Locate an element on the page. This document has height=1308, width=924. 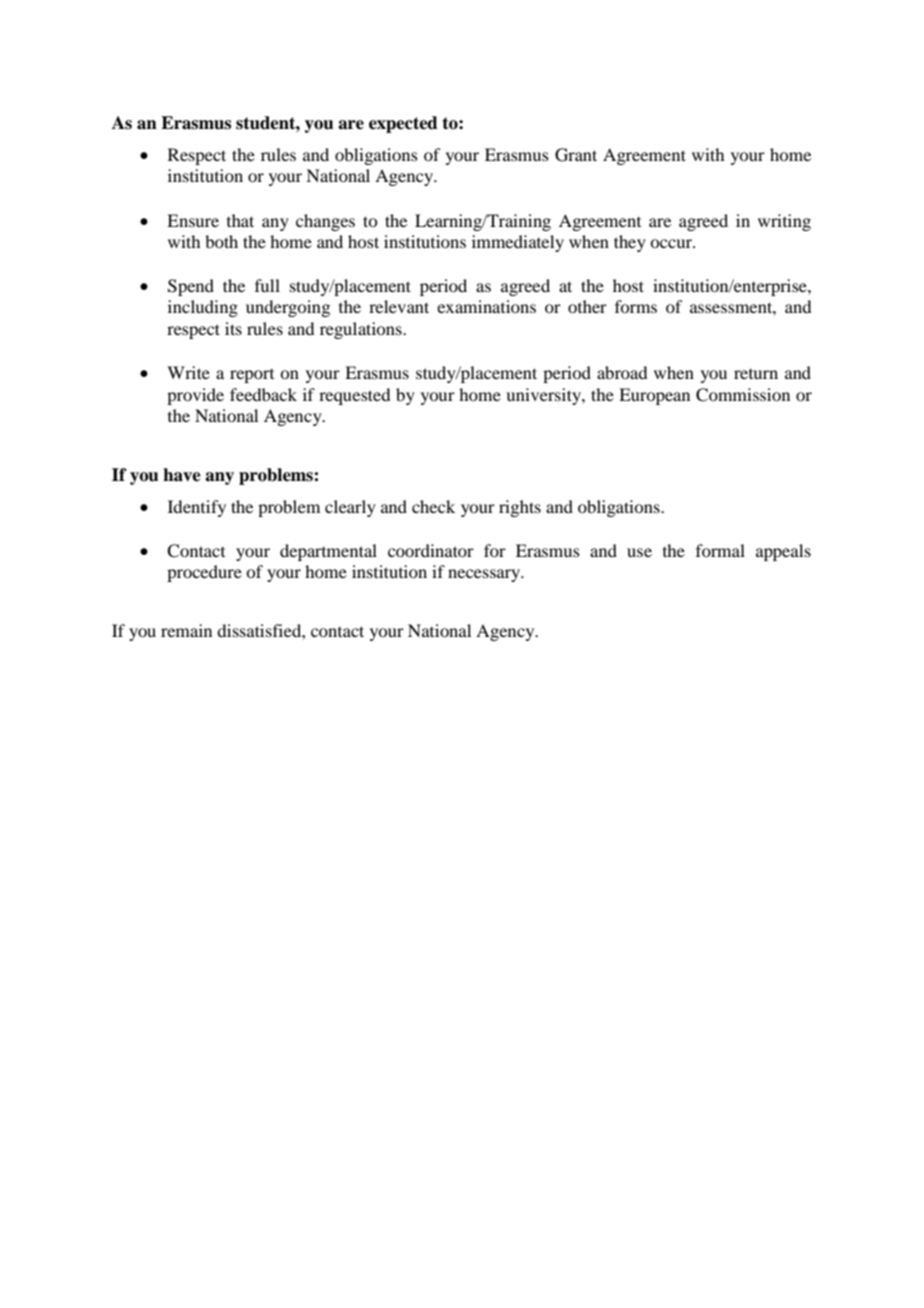
expected is located at coordinates (403, 124).
